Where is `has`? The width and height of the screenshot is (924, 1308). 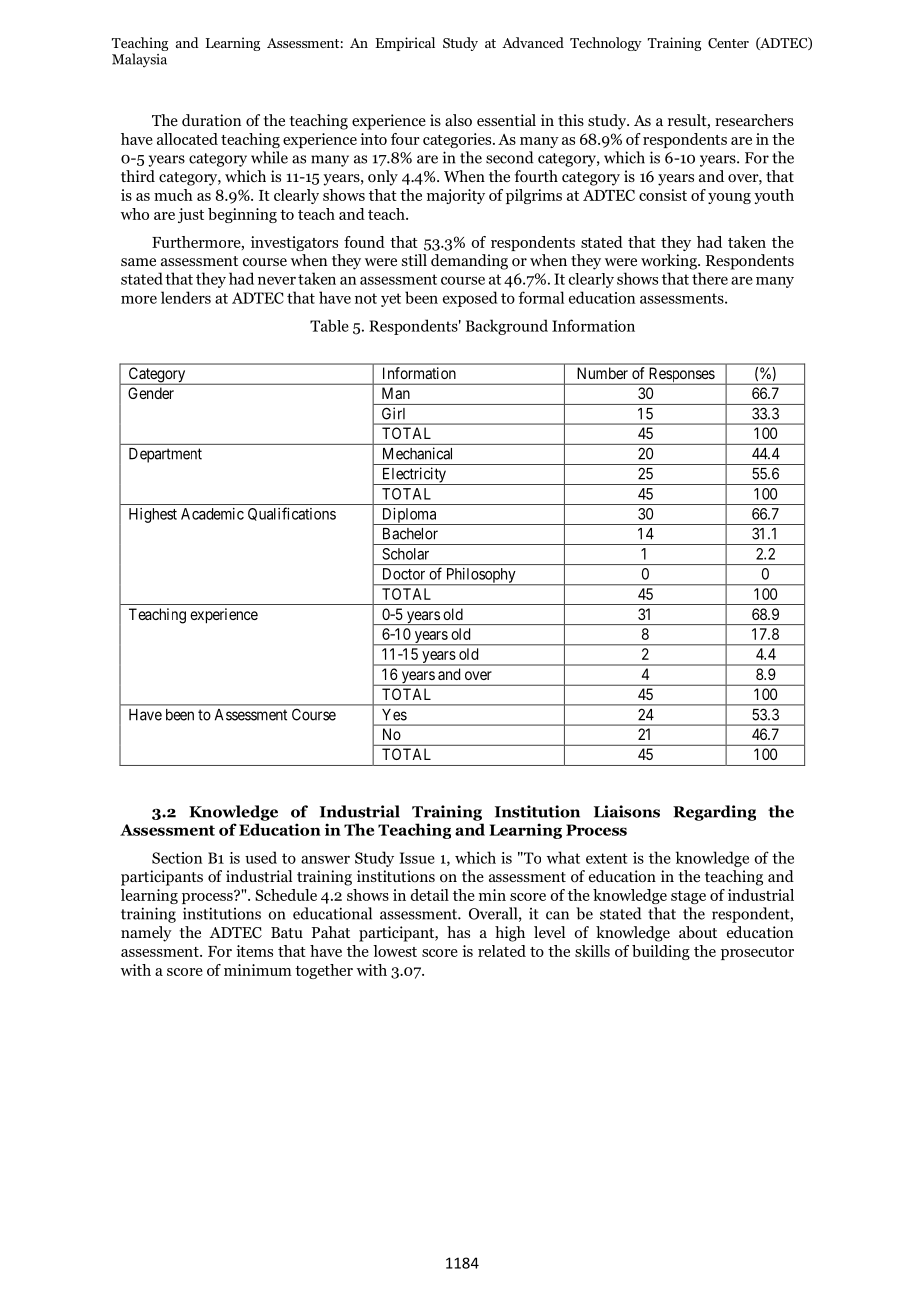 has is located at coordinates (458, 932).
